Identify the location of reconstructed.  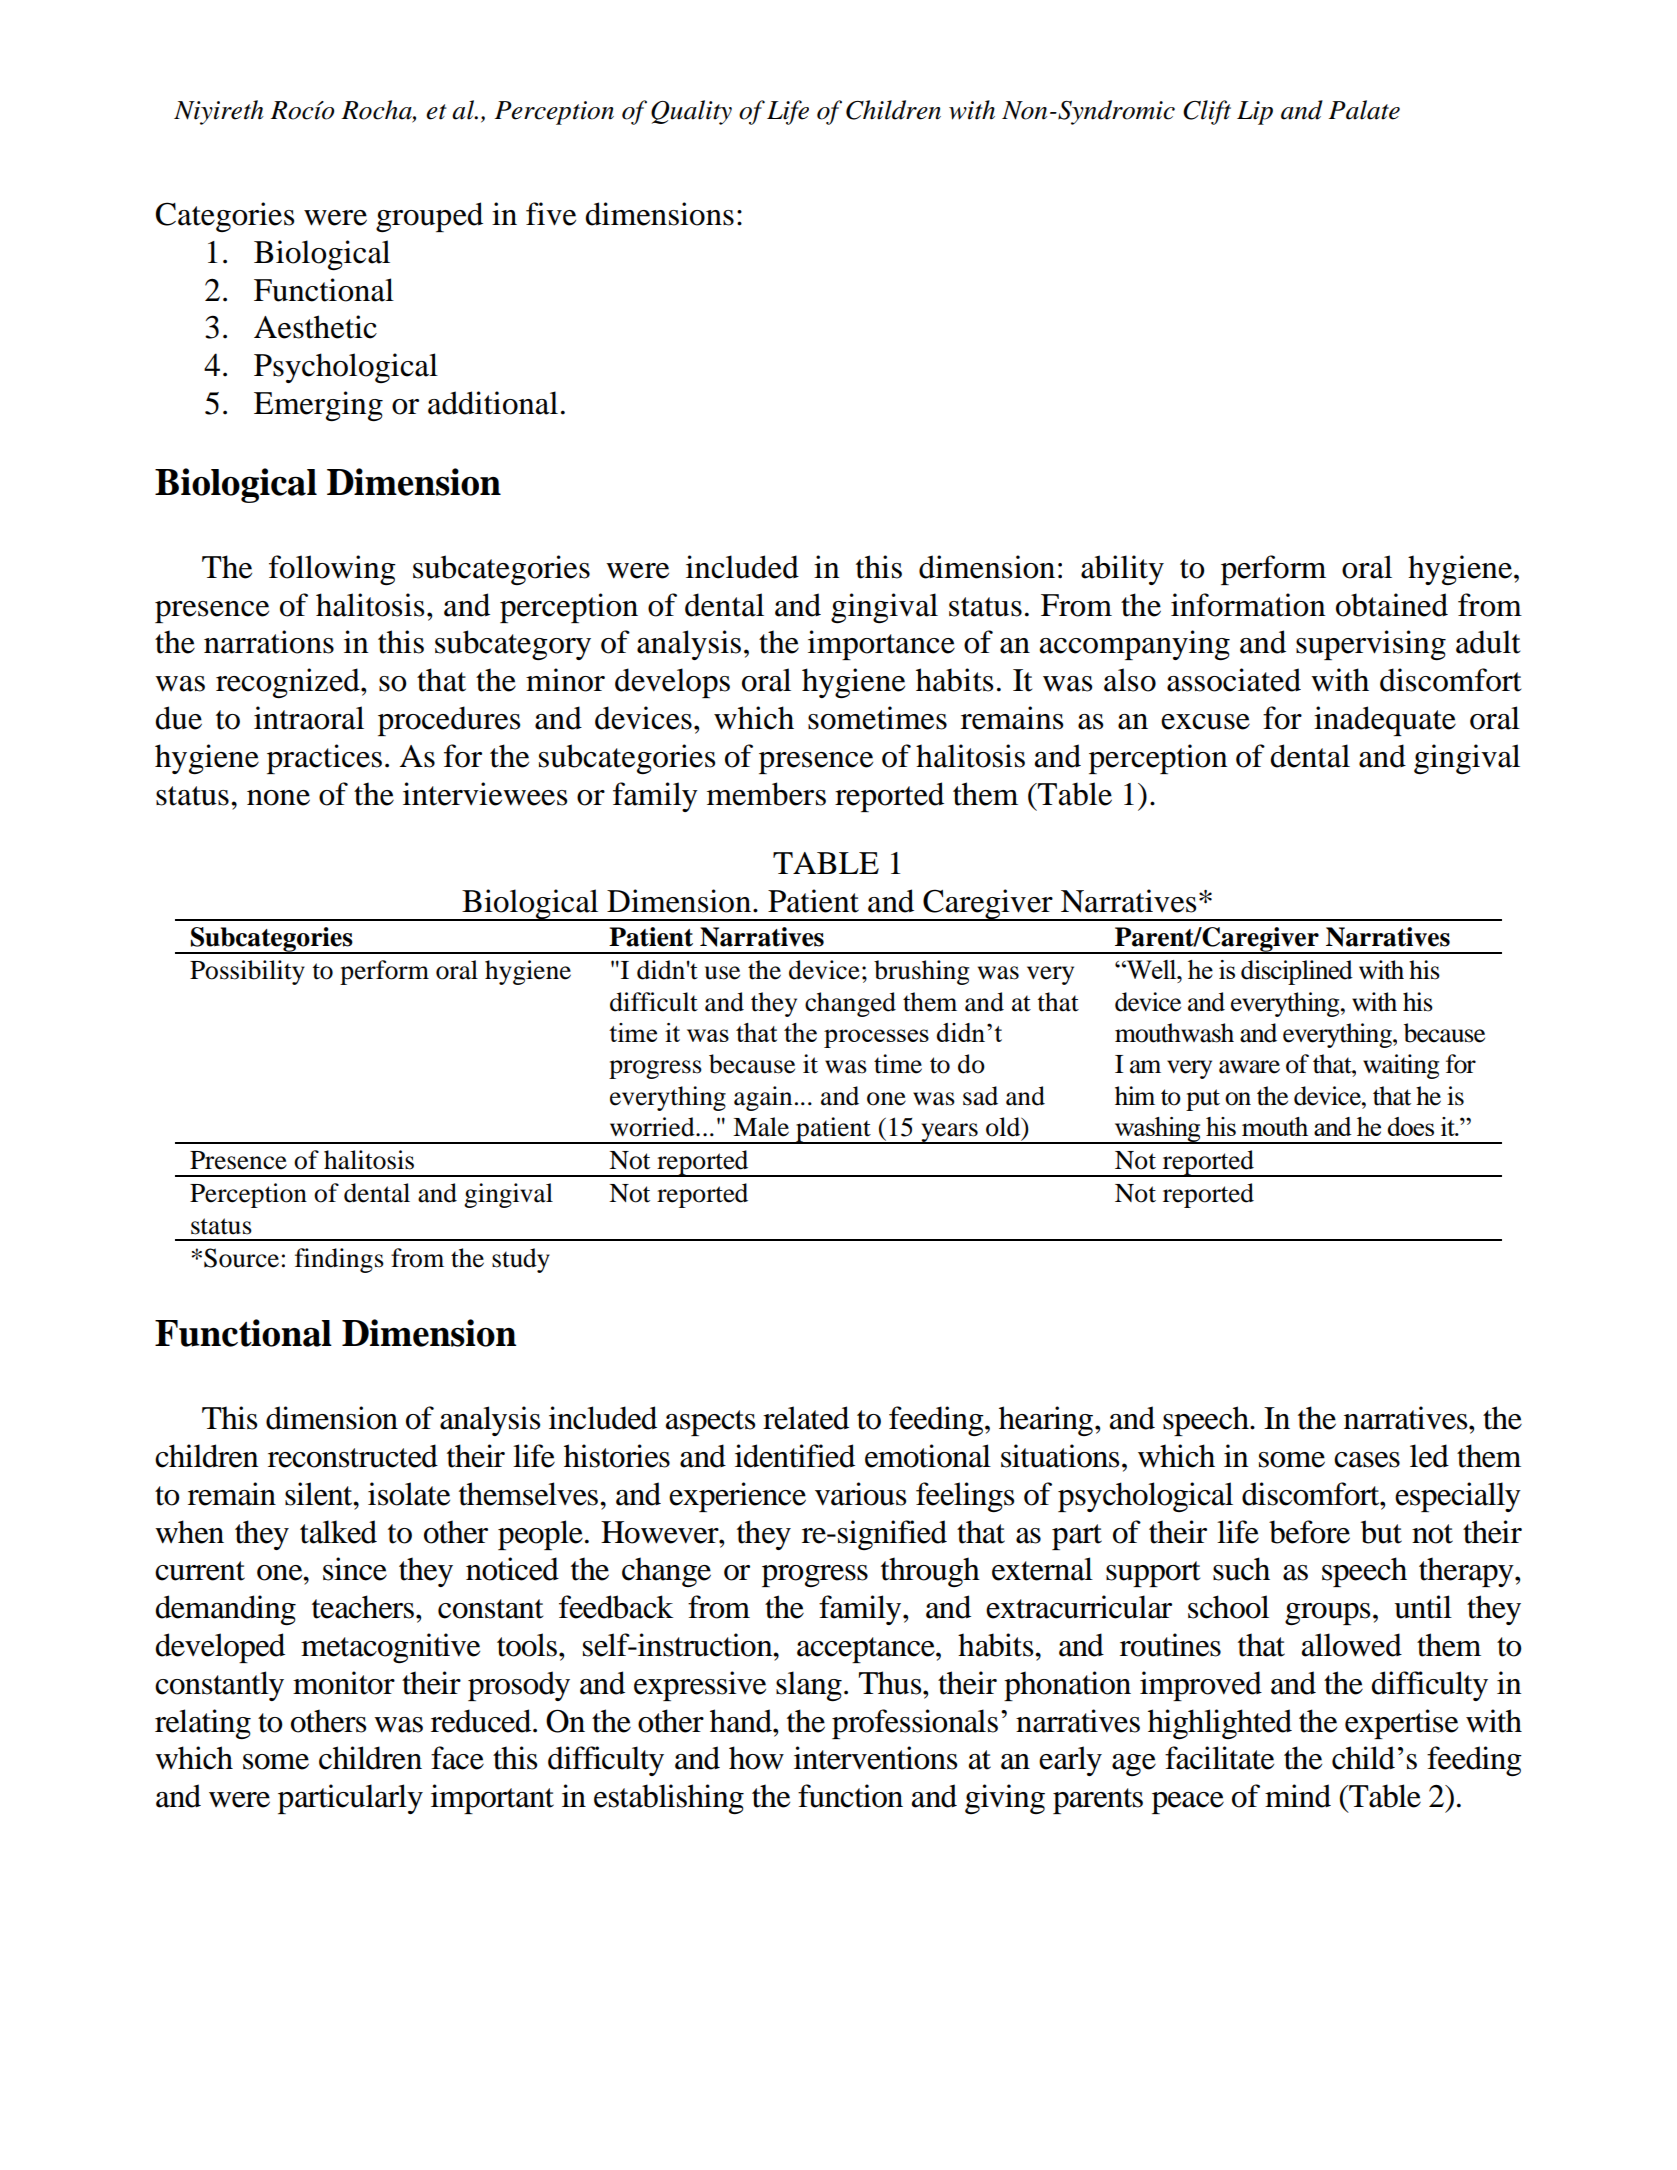
(353, 1456).
